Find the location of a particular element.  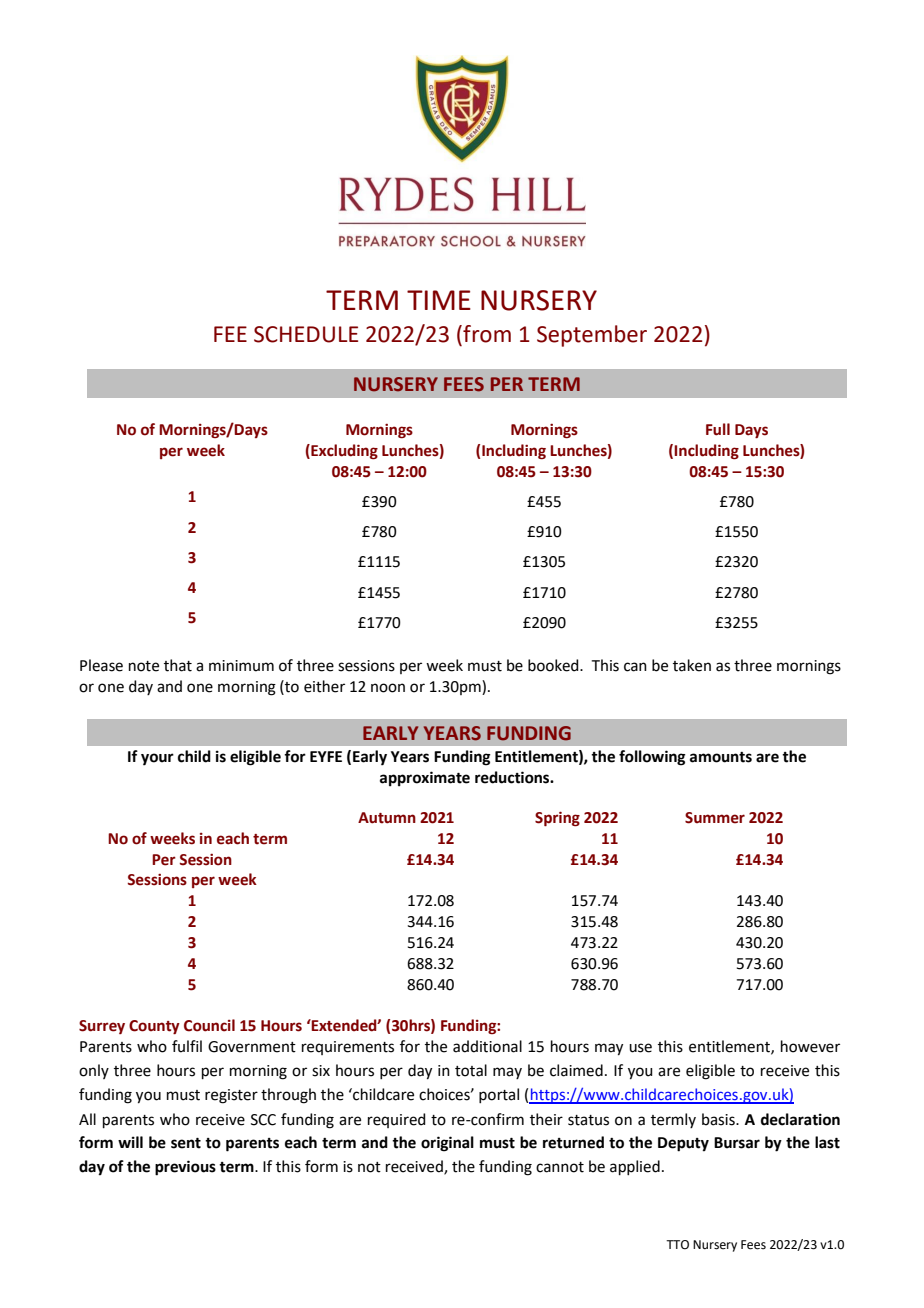

Autumn is located at coordinates (387, 818).
